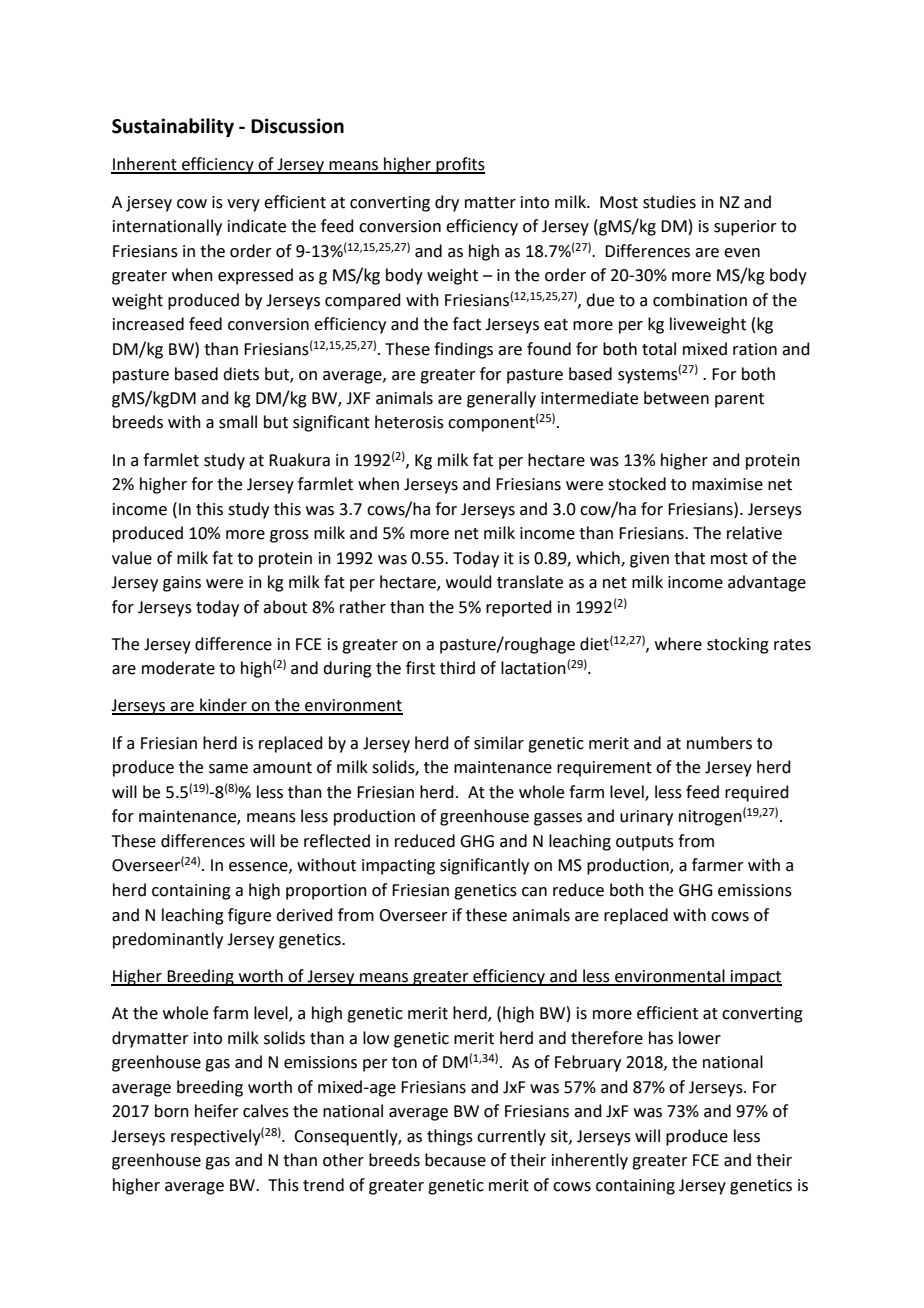 The width and height of the screenshot is (924, 1308). What do you see at coordinates (173, 127) in the screenshot?
I see `Sustainability` at bounding box center [173, 127].
